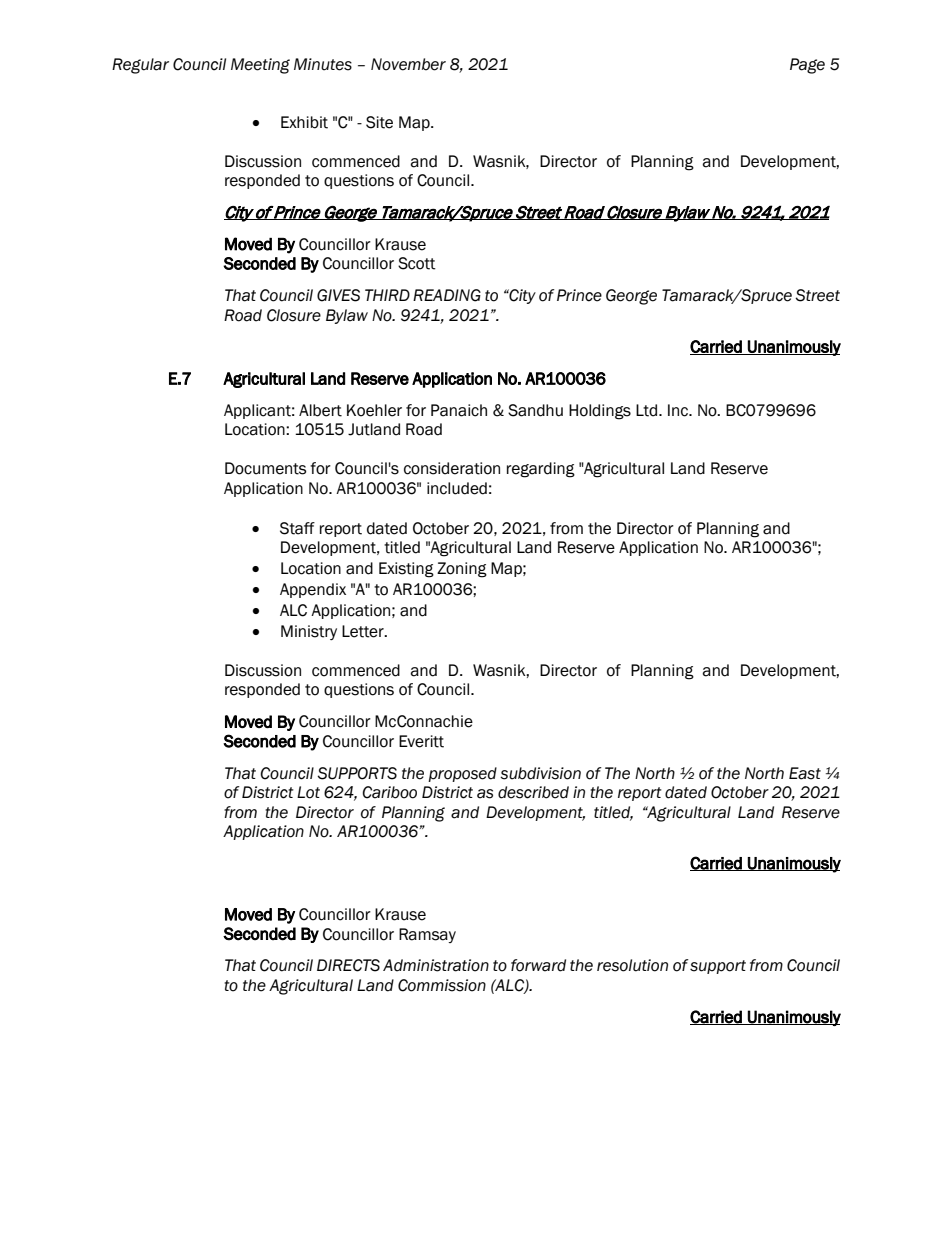 This document has width=952, height=1233. I want to click on resolution, so click(632, 965).
